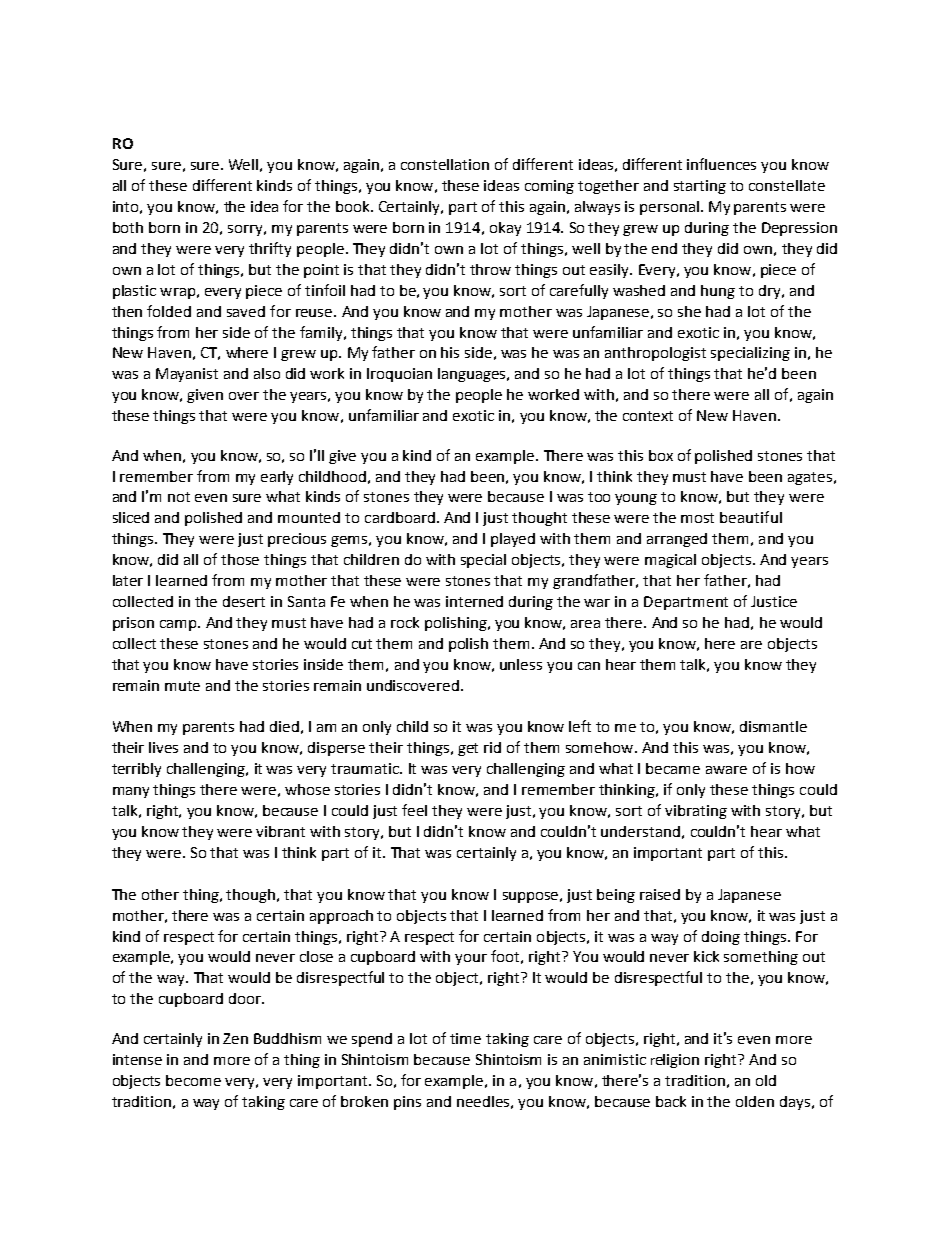 The height and width of the page is (1233, 952). What do you see at coordinates (700, 187) in the page?
I see `starting` at bounding box center [700, 187].
